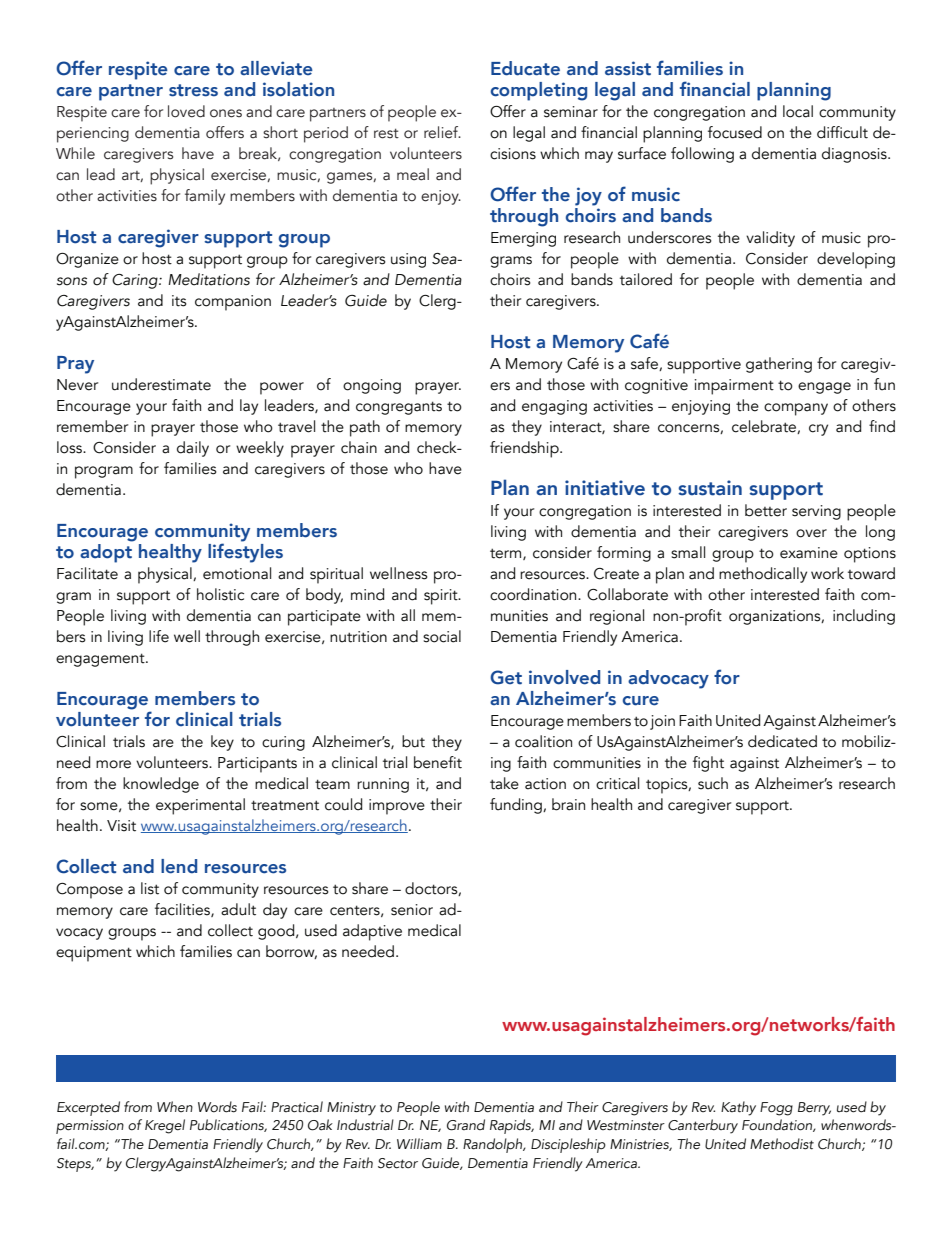  I want to click on gathering, so click(779, 365).
